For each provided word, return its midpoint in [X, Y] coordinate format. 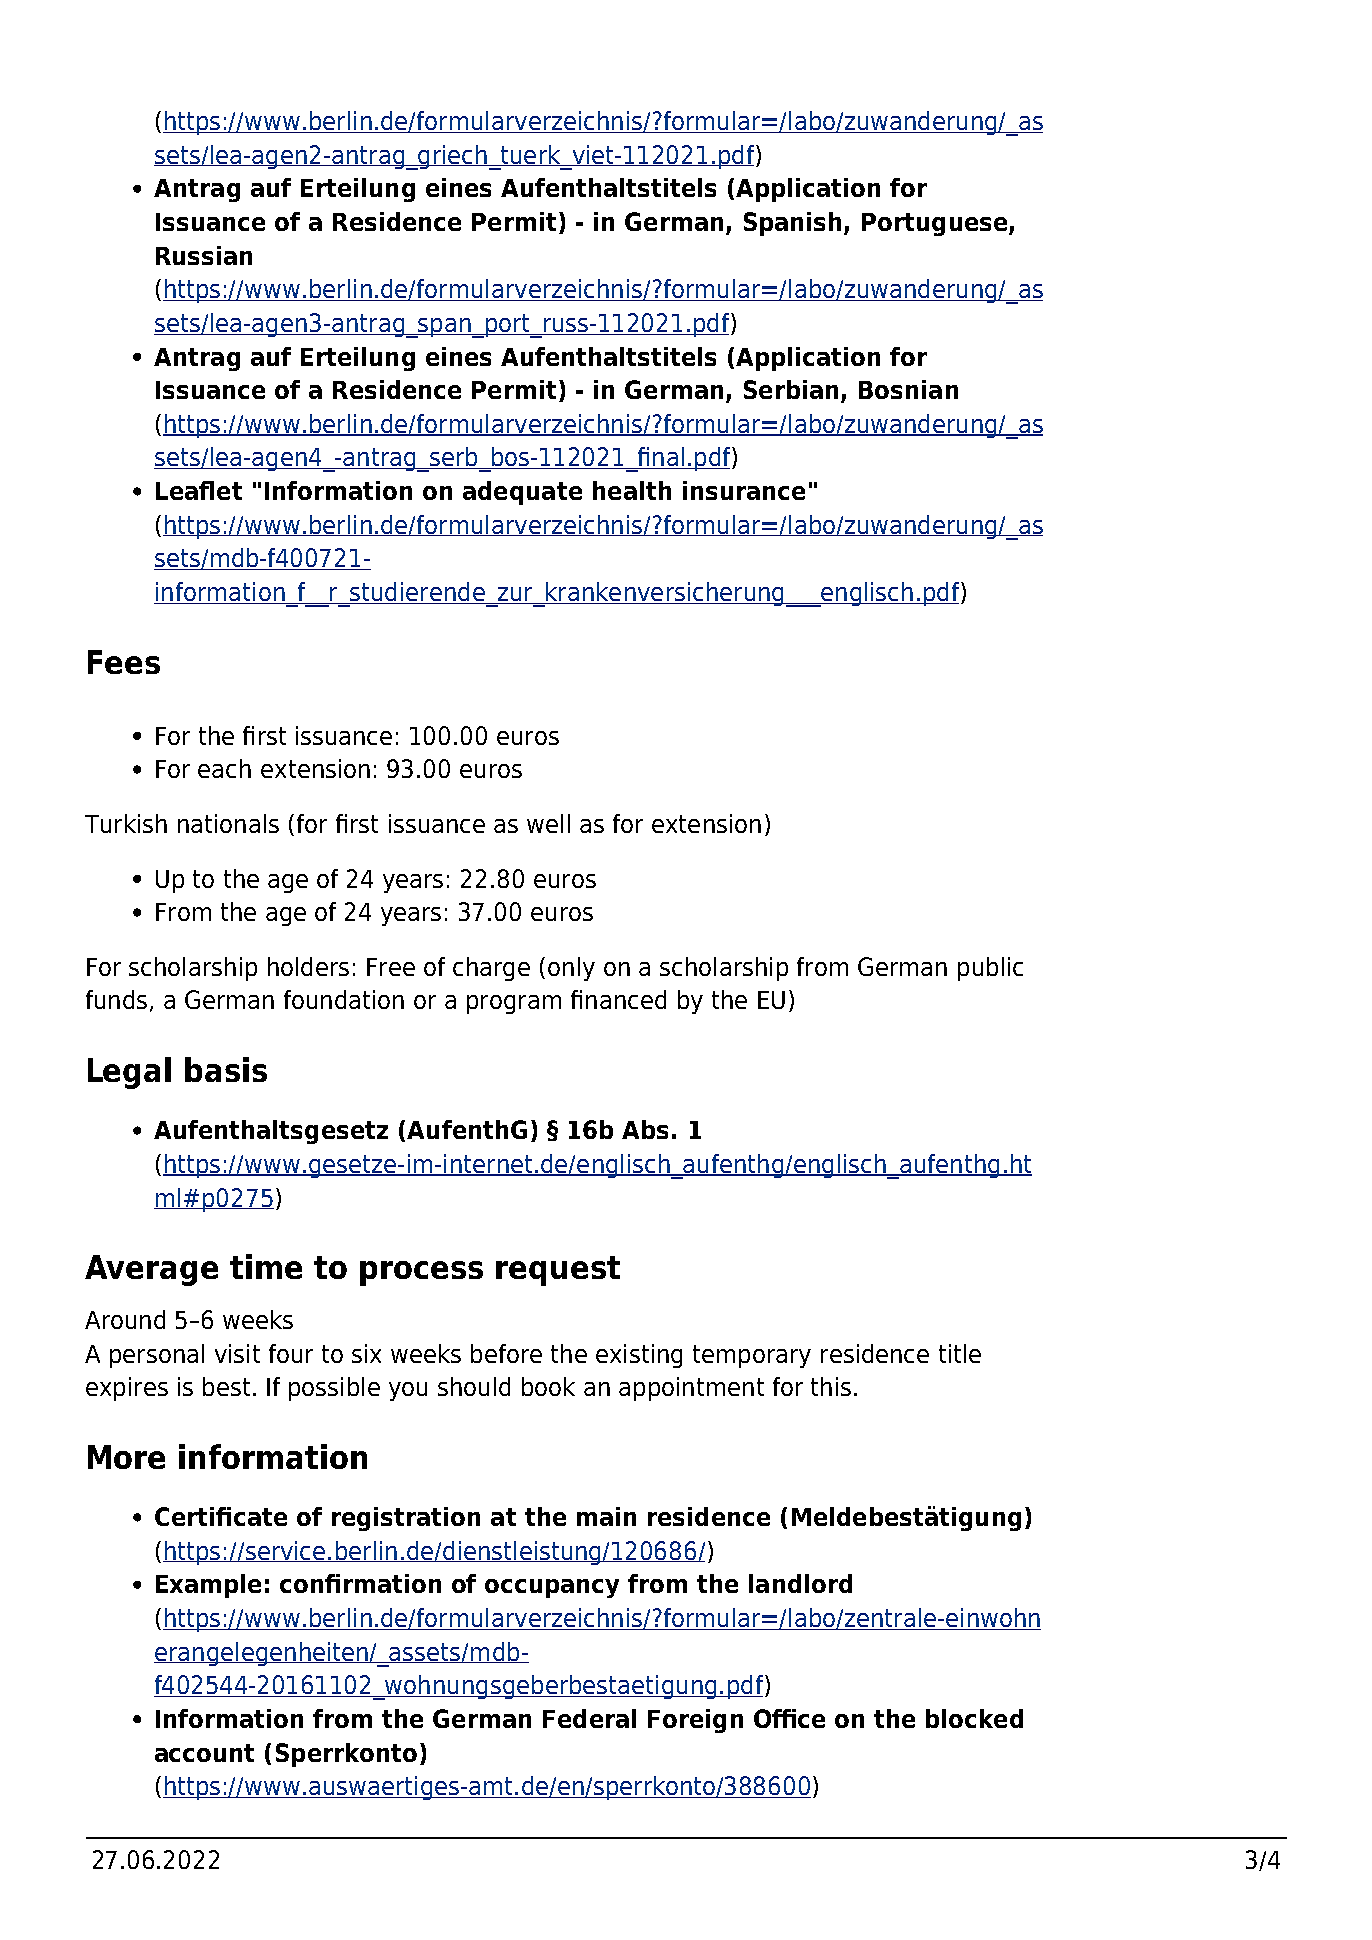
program [514, 1004]
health [632, 490]
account [204, 1753]
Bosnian [908, 389]
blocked [974, 1718]
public [990, 969]
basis [226, 1069]
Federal [589, 1718]
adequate [522, 493]
